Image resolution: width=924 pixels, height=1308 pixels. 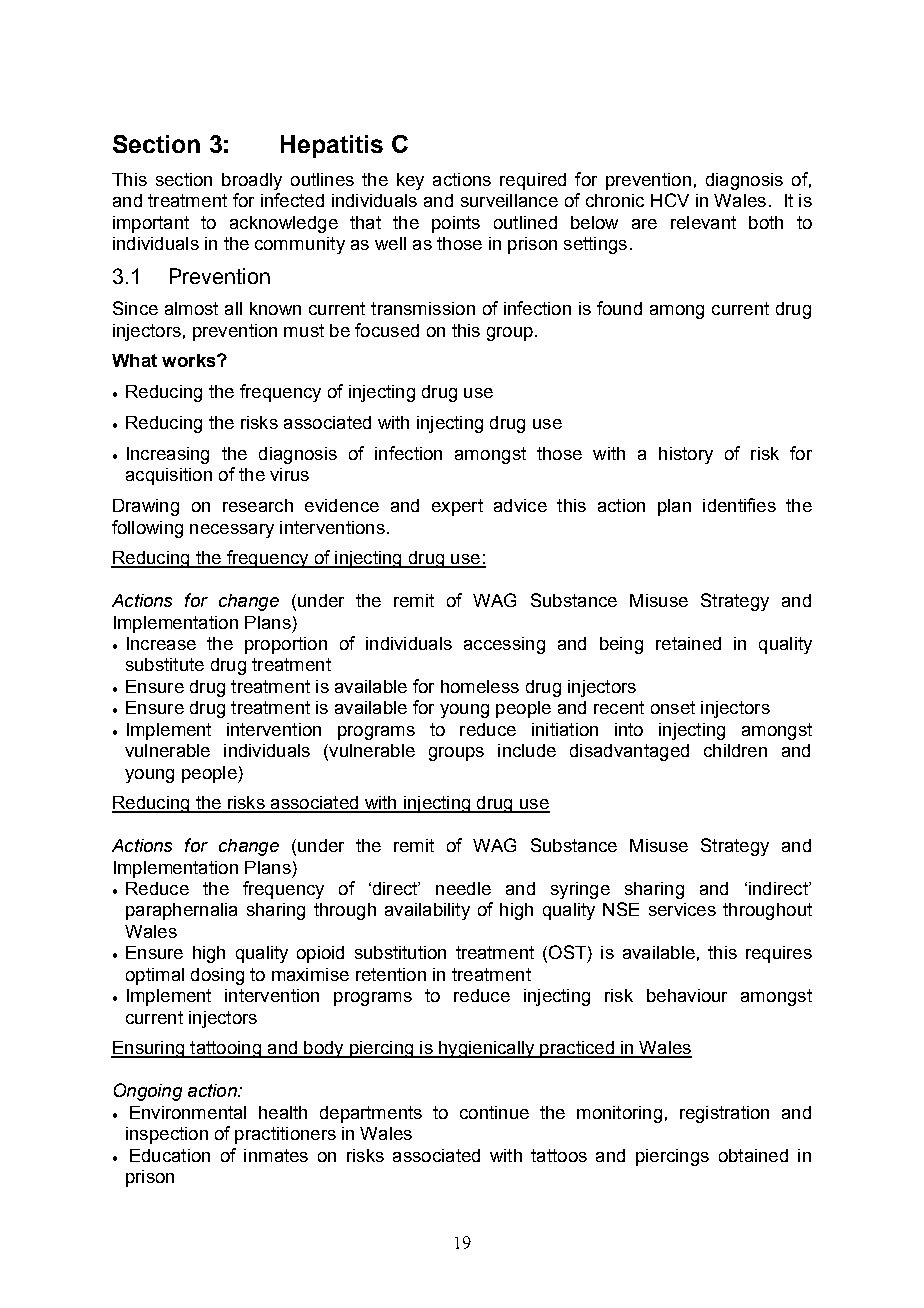 I want to click on HCV, so click(x=670, y=200).
